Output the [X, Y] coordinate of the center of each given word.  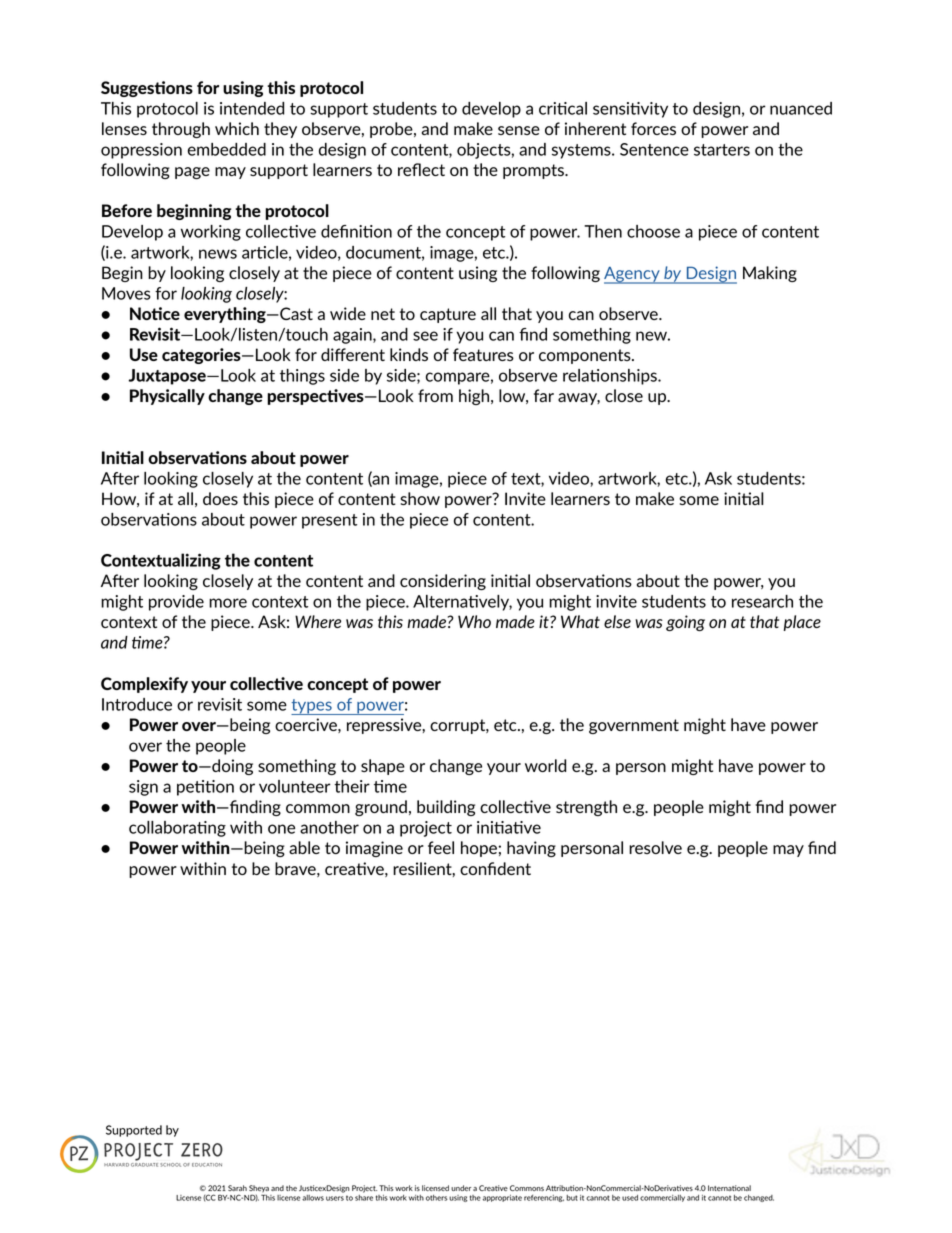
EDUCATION [207, 1165]
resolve [655, 847]
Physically [167, 397]
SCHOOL [170, 1165]
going [685, 623]
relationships [611, 377]
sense [519, 130]
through [181, 130]
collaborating [177, 829]
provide [176, 603]
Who [474, 621]
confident [495, 868]
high [475, 397]
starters [722, 150]
